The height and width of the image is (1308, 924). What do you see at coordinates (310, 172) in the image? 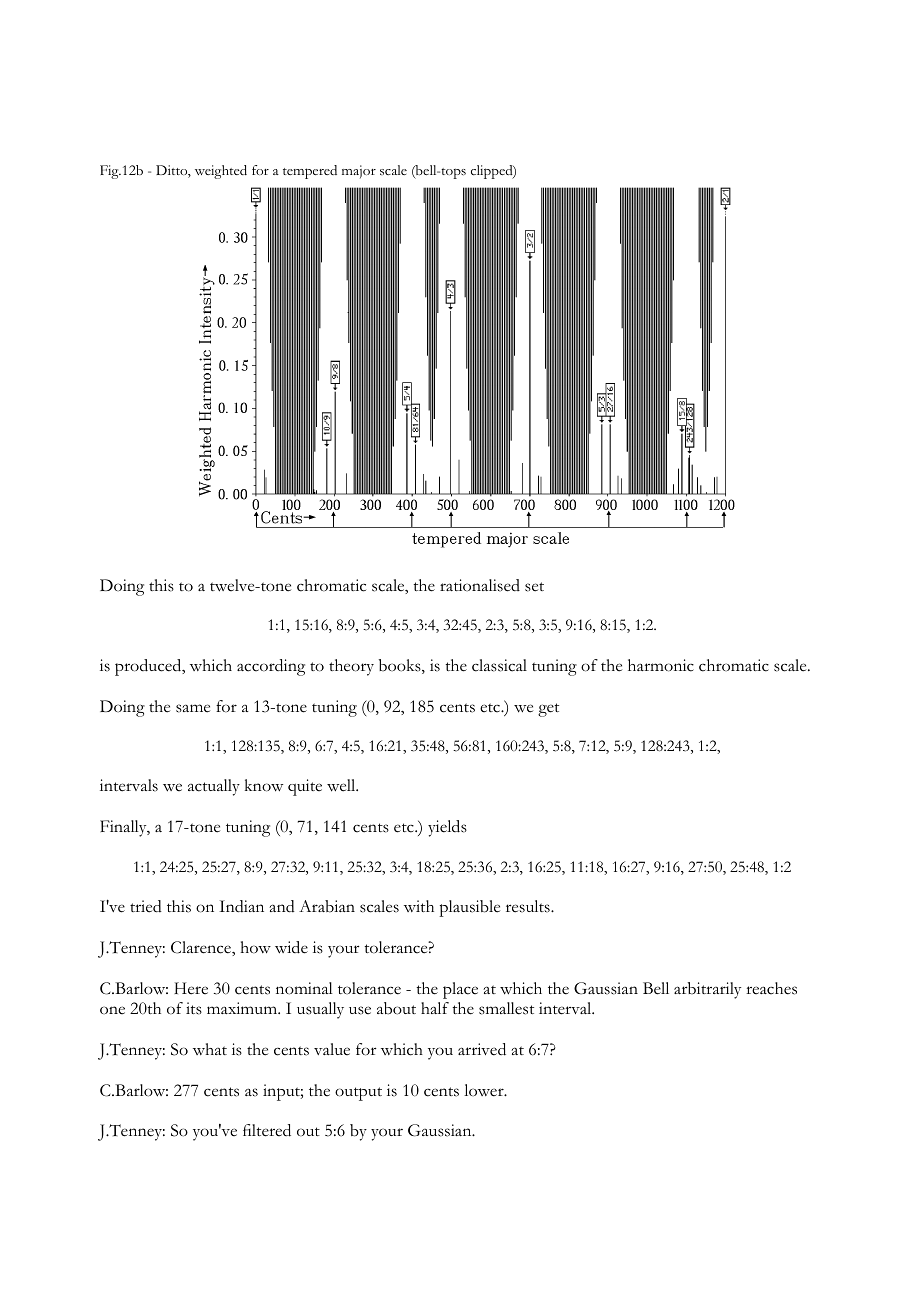
I see `tempered` at bounding box center [310, 172].
